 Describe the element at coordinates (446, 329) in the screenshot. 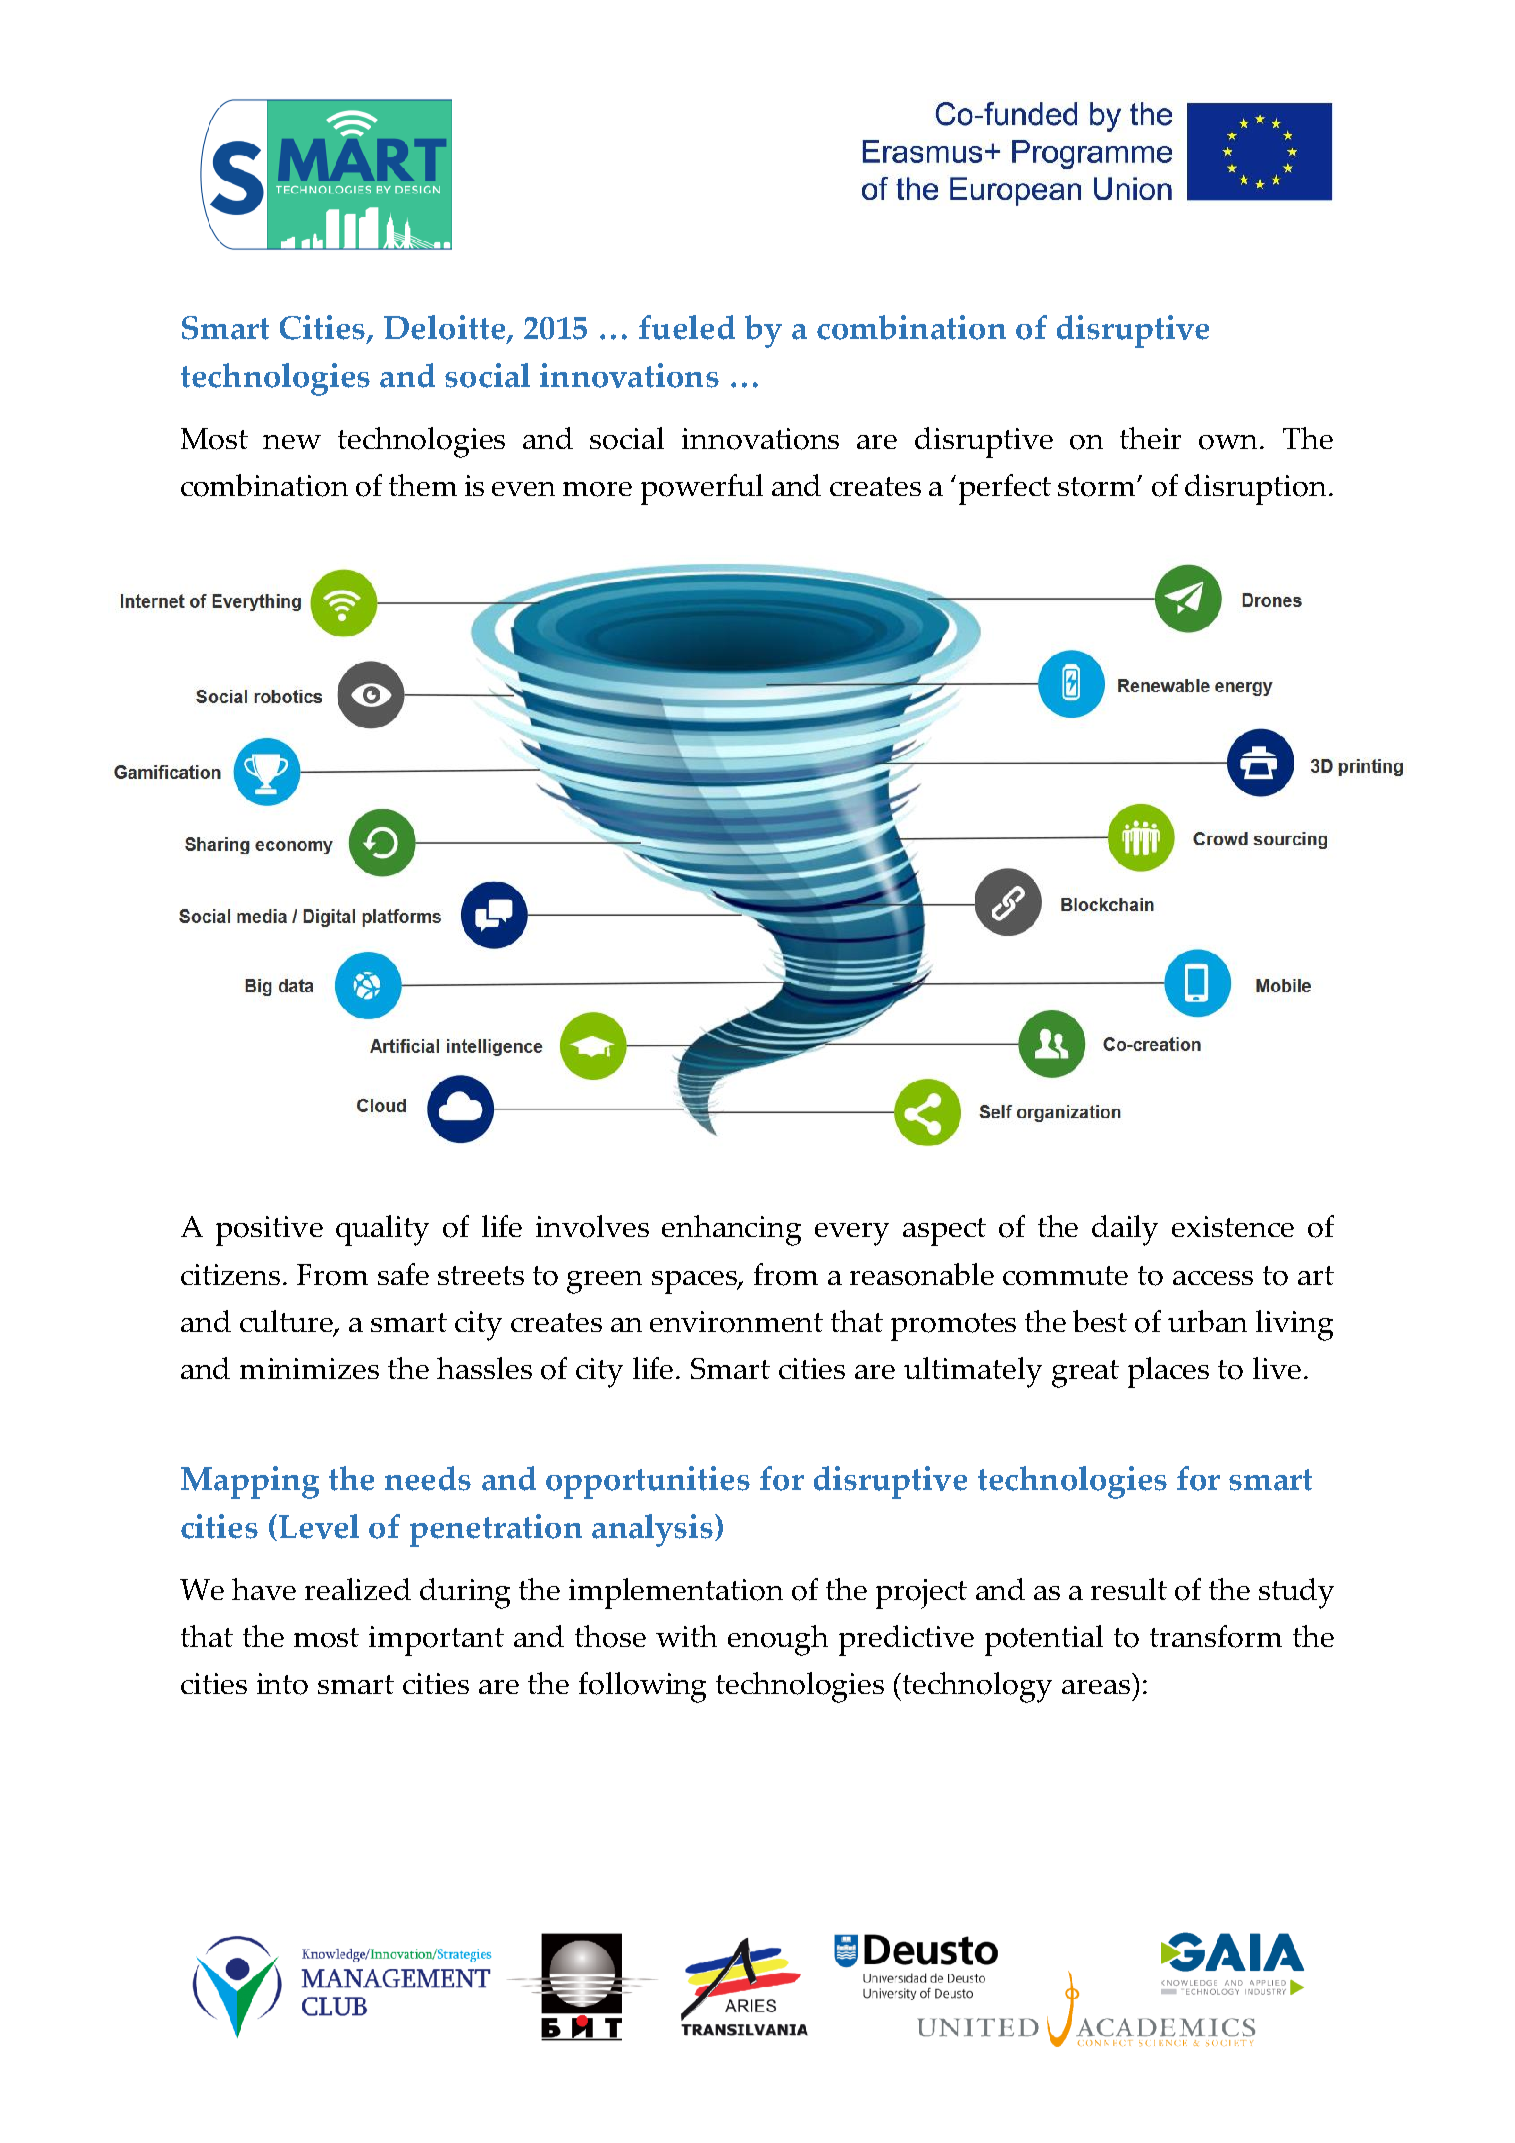

I see `Deloitte` at that location.
